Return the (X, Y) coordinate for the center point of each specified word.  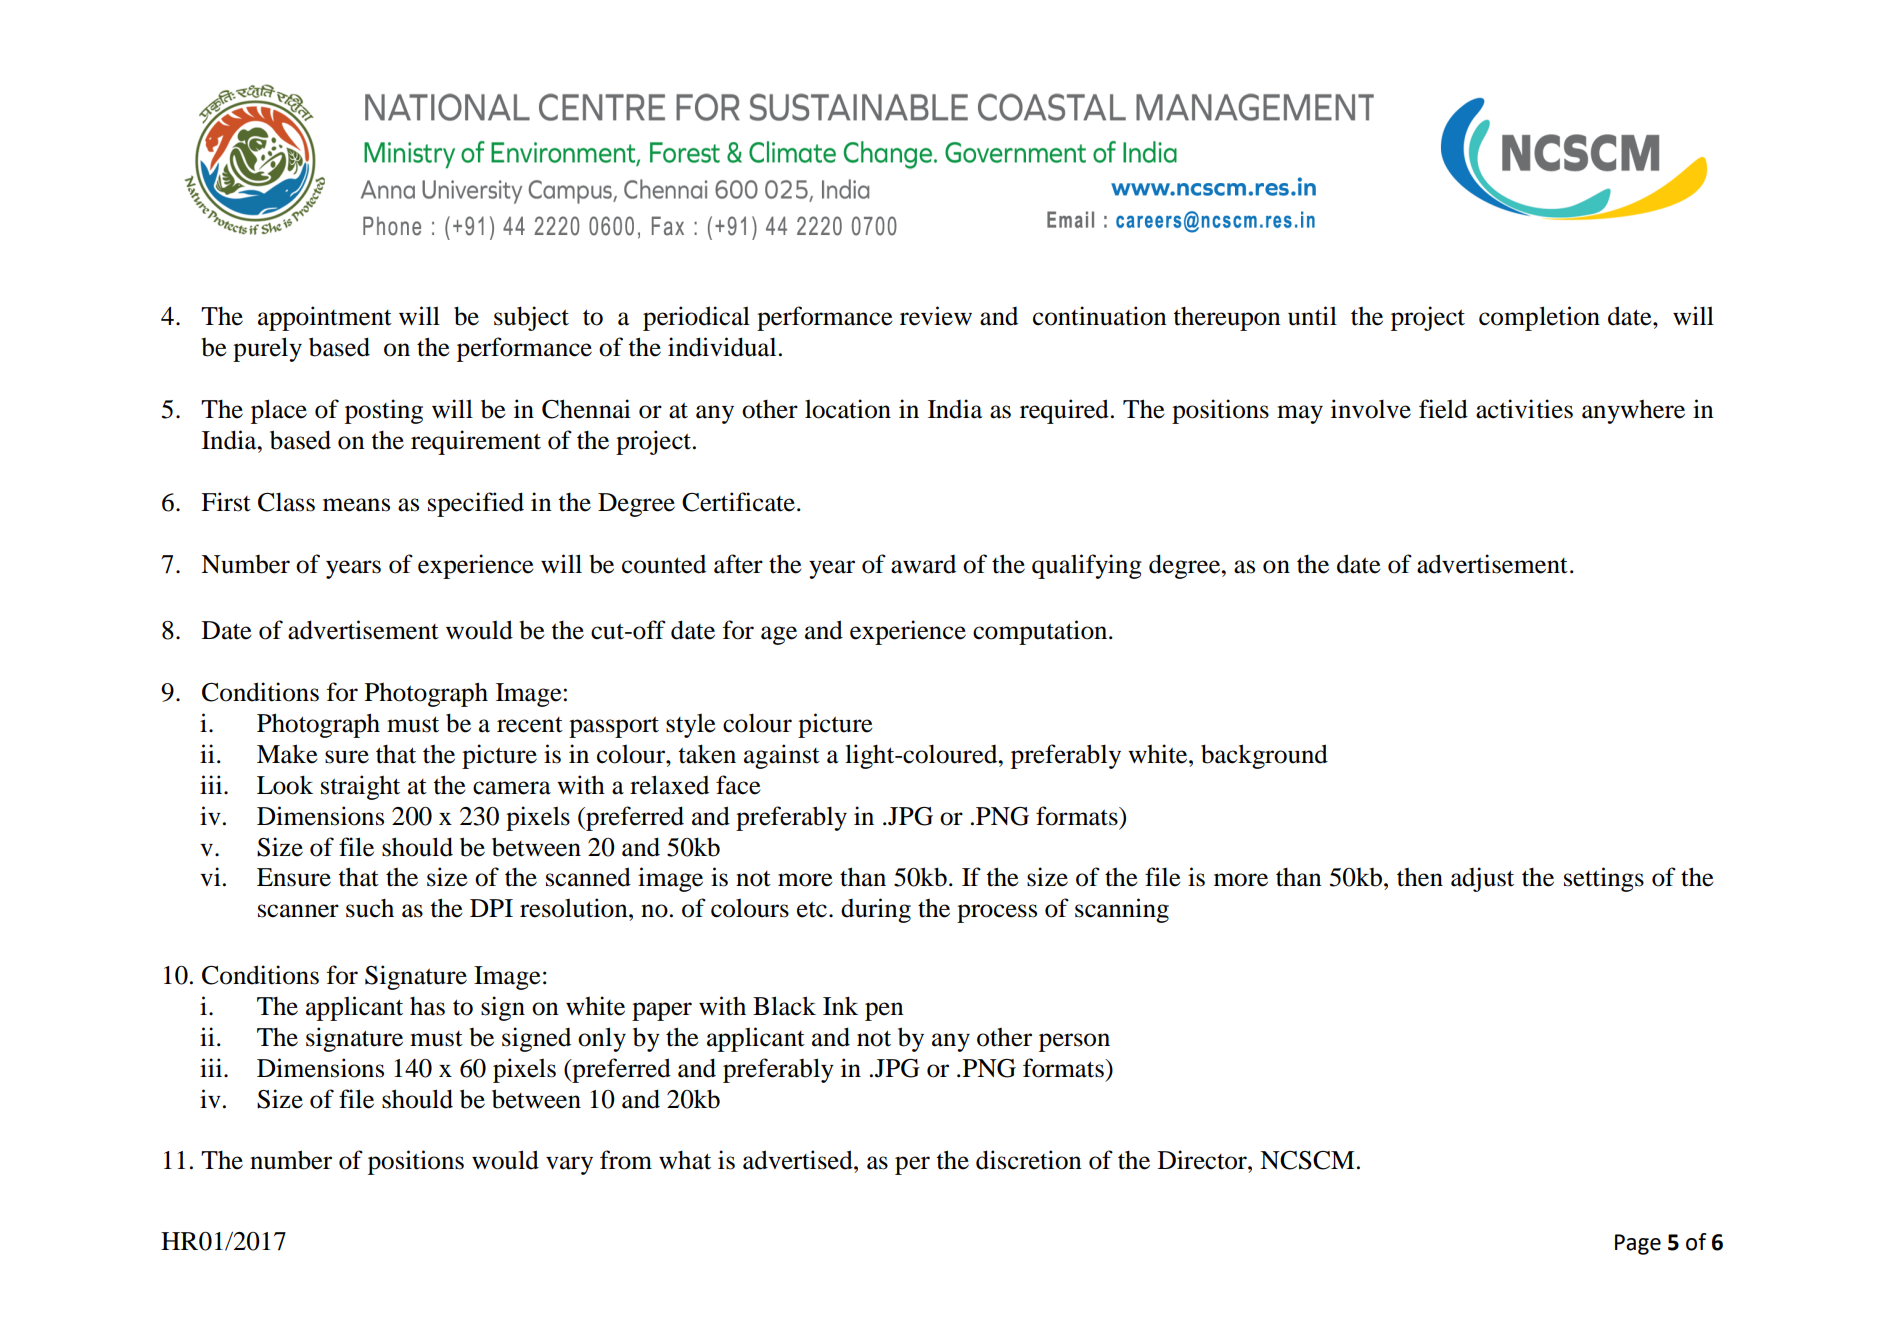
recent (530, 725)
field (1443, 409)
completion (1539, 318)
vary (569, 1165)
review (936, 316)
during (876, 910)
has (427, 1006)
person (1074, 1042)
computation (1041, 632)
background (1264, 756)
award (923, 564)
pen (884, 1011)
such (370, 908)
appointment (325, 318)
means (356, 505)
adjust (1482, 879)
